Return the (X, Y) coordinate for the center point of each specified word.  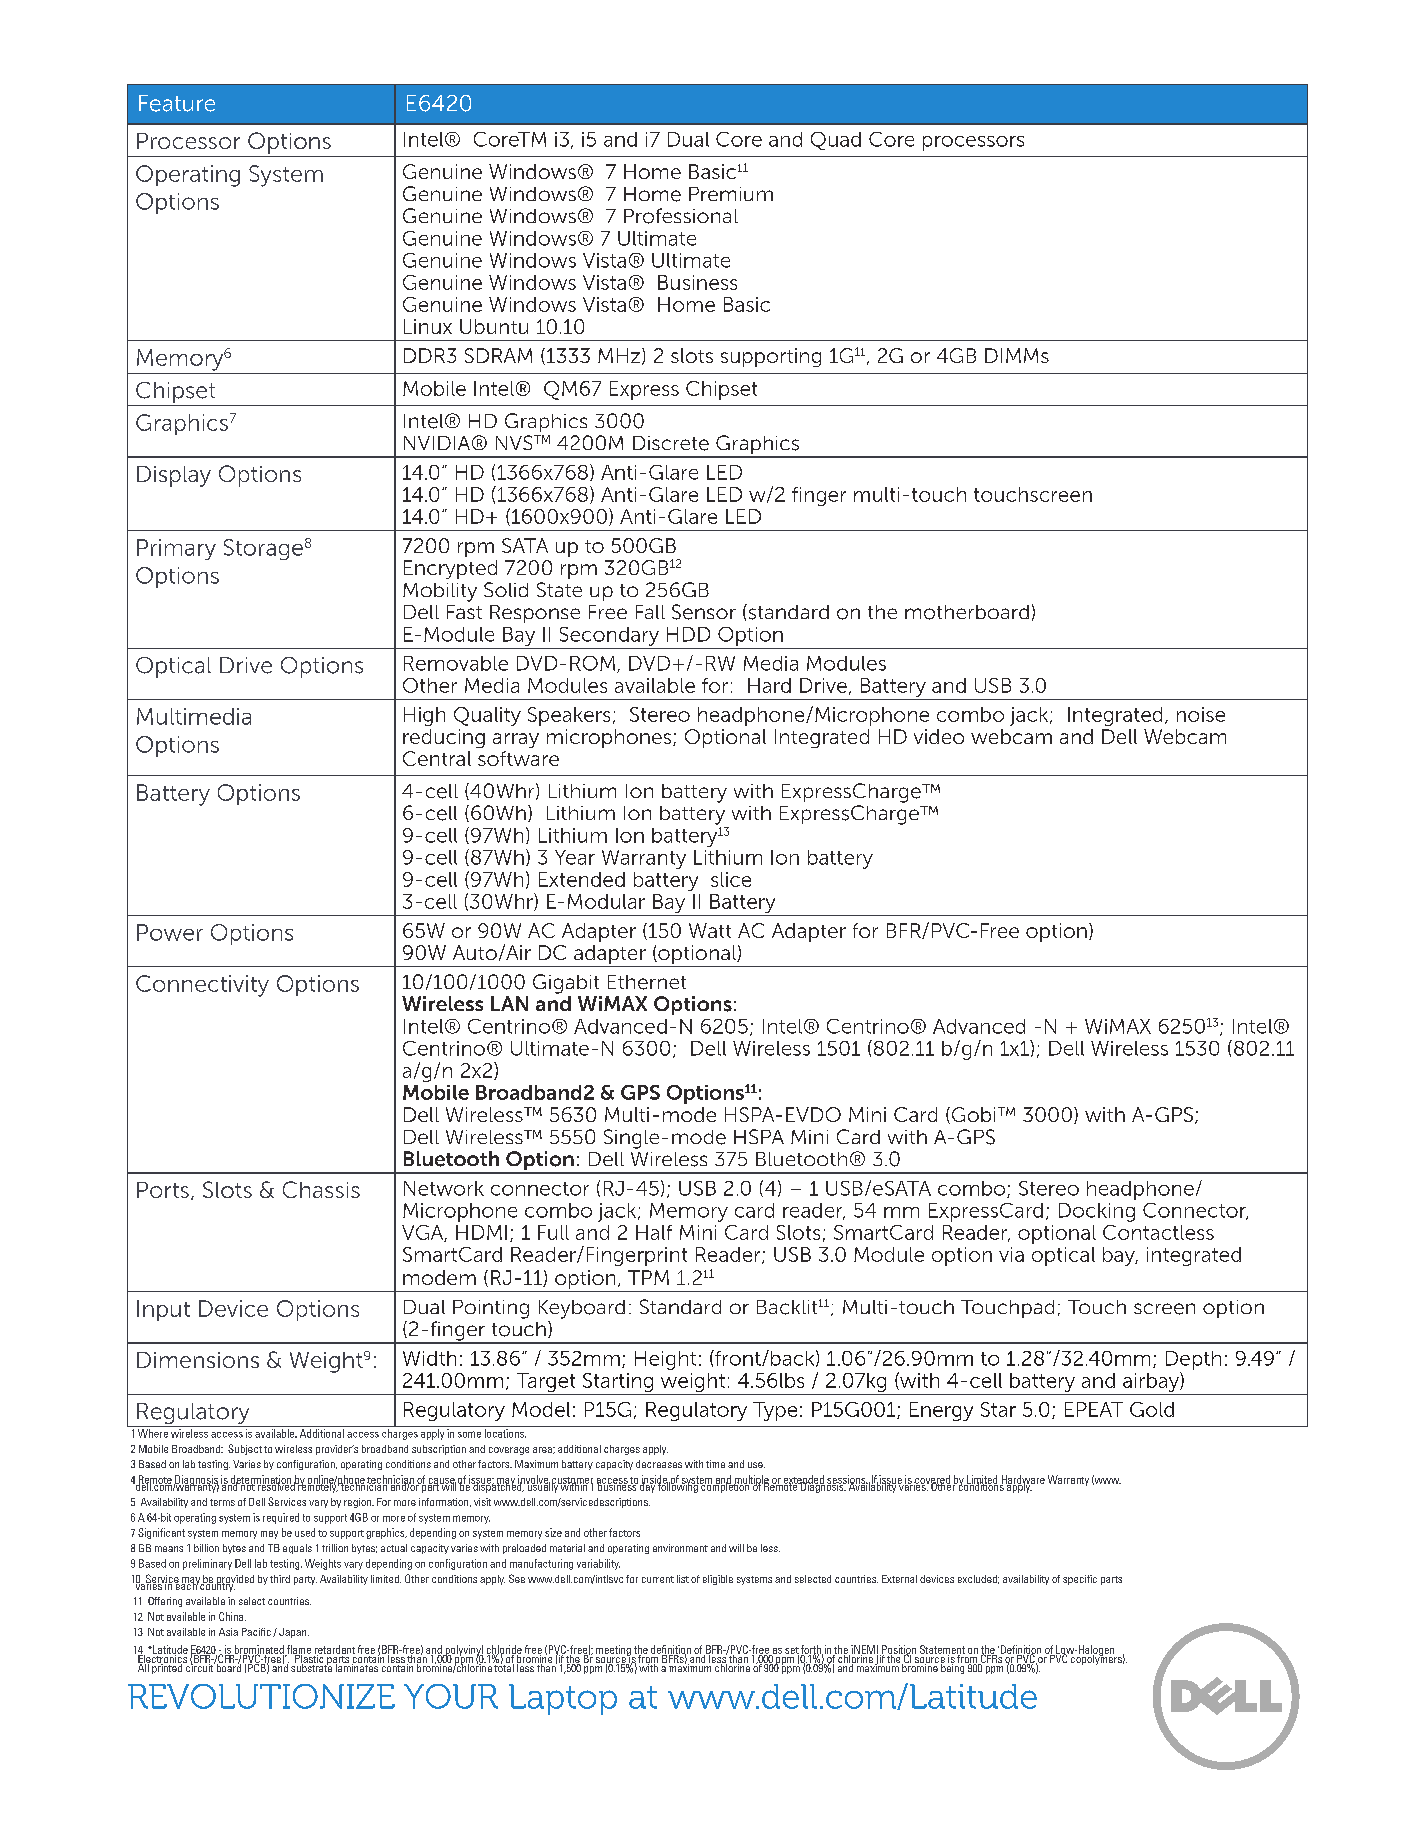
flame (298, 1650)
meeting (614, 1651)
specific (1080, 1580)
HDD (688, 634)
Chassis (321, 1189)
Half (654, 1232)
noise (1201, 714)
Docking (1097, 1212)
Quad (836, 141)
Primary (176, 549)
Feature (177, 103)
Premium (731, 194)
